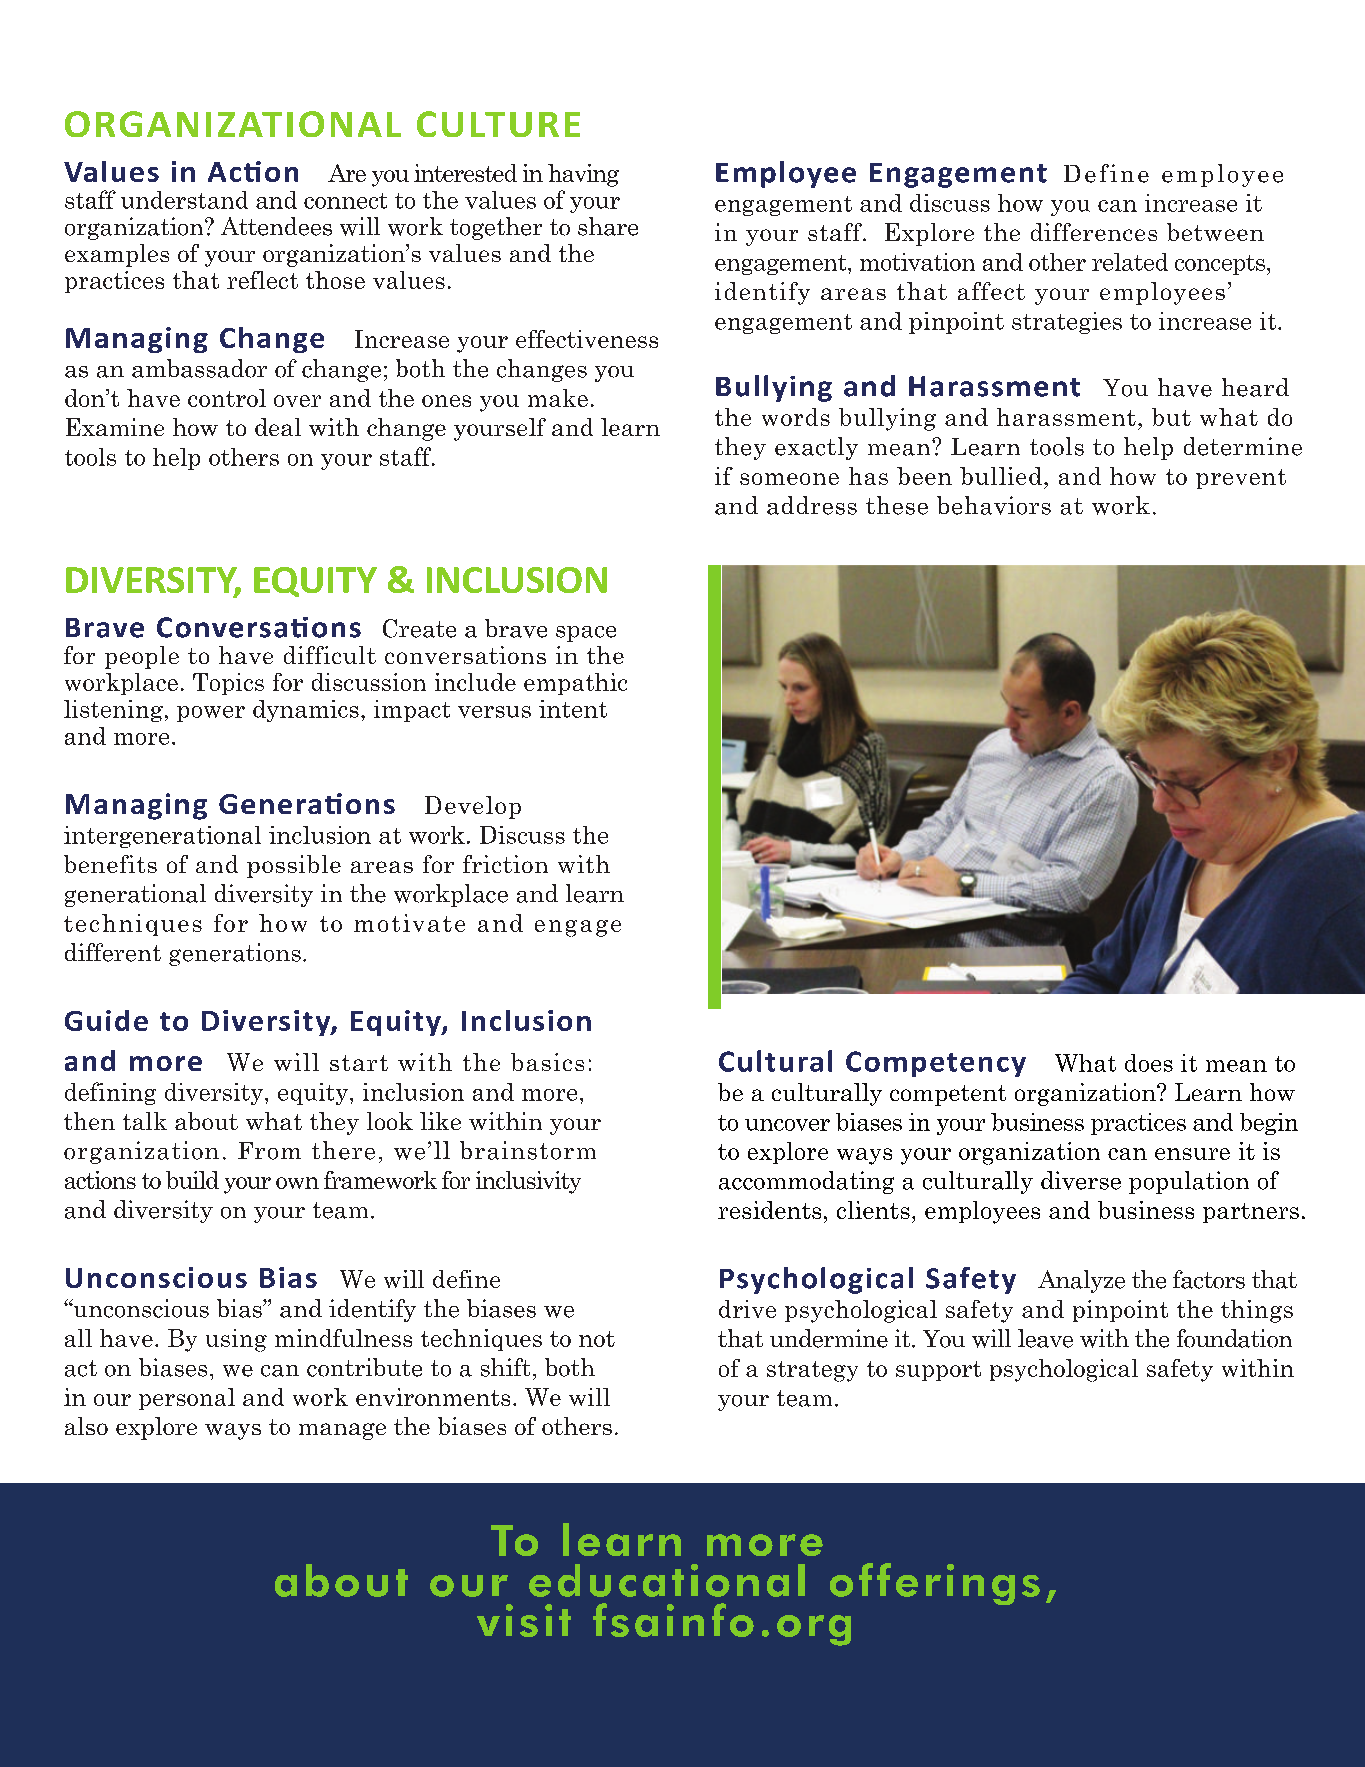 The height and width of the document is (1767, 1365). Describe the element at coordinates (583, 175) in the document. I see `having` at that location.
